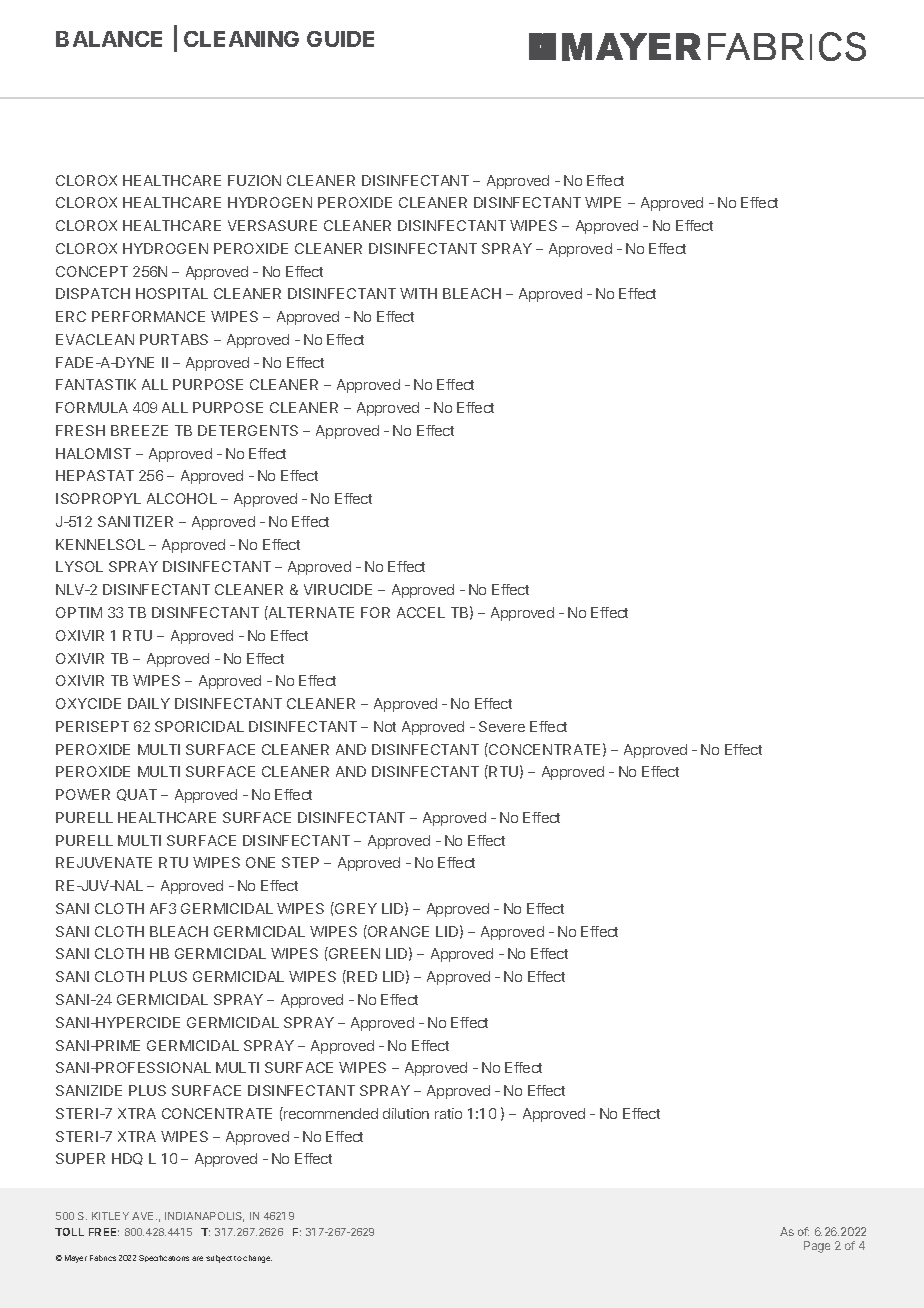  I want to click on WITH, so click(418, 293).
